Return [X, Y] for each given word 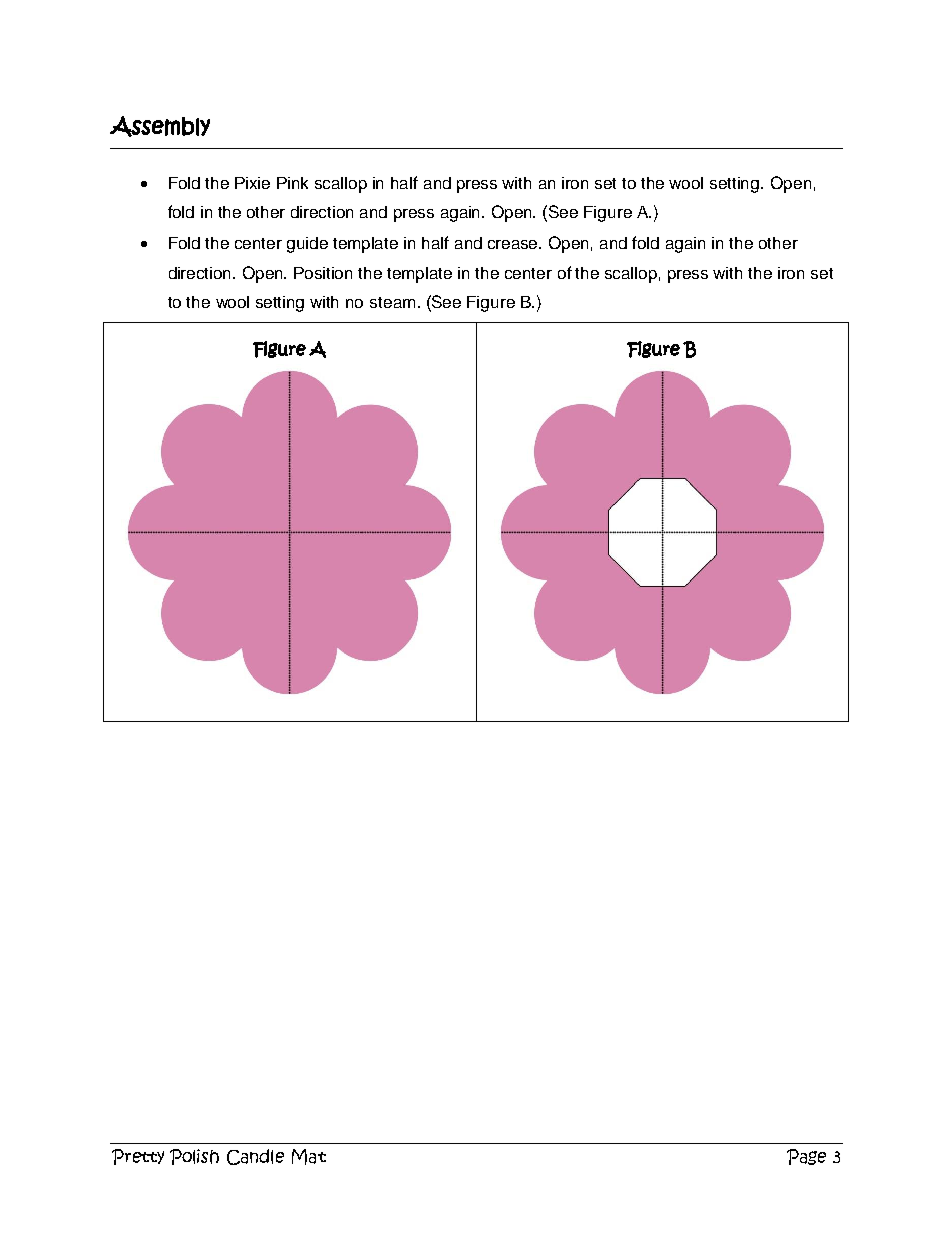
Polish [194, 1157]
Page [806, 1157]
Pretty [138, 1157]
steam [392, 302]
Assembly [160, 126]
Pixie [252, 183]
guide [307, 245]
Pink [292, 183]
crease [514, 244]
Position [323, 273]
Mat [309, 1157]
